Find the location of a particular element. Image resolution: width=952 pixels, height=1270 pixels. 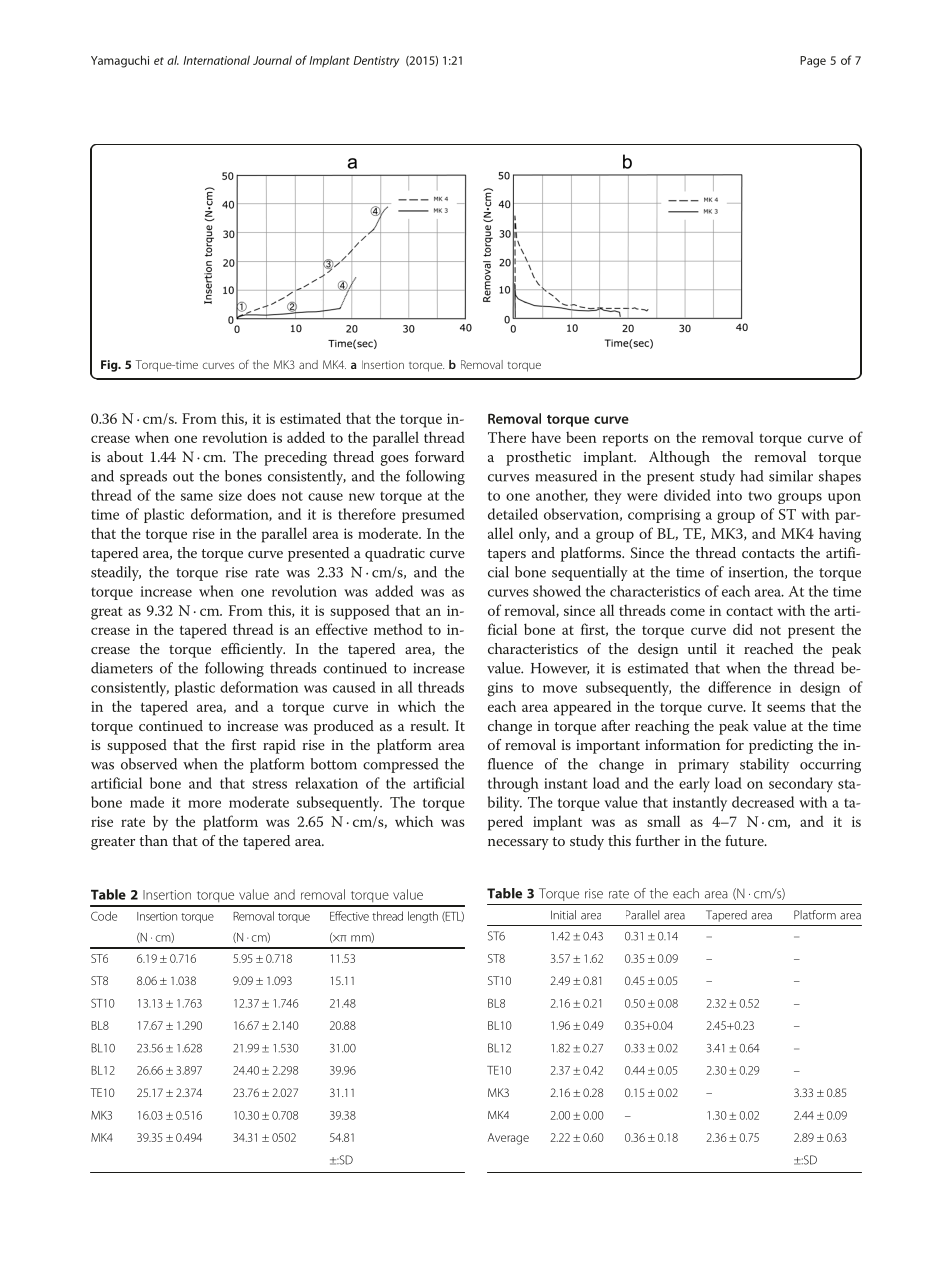

Code is located at coordinates (104, 916).
